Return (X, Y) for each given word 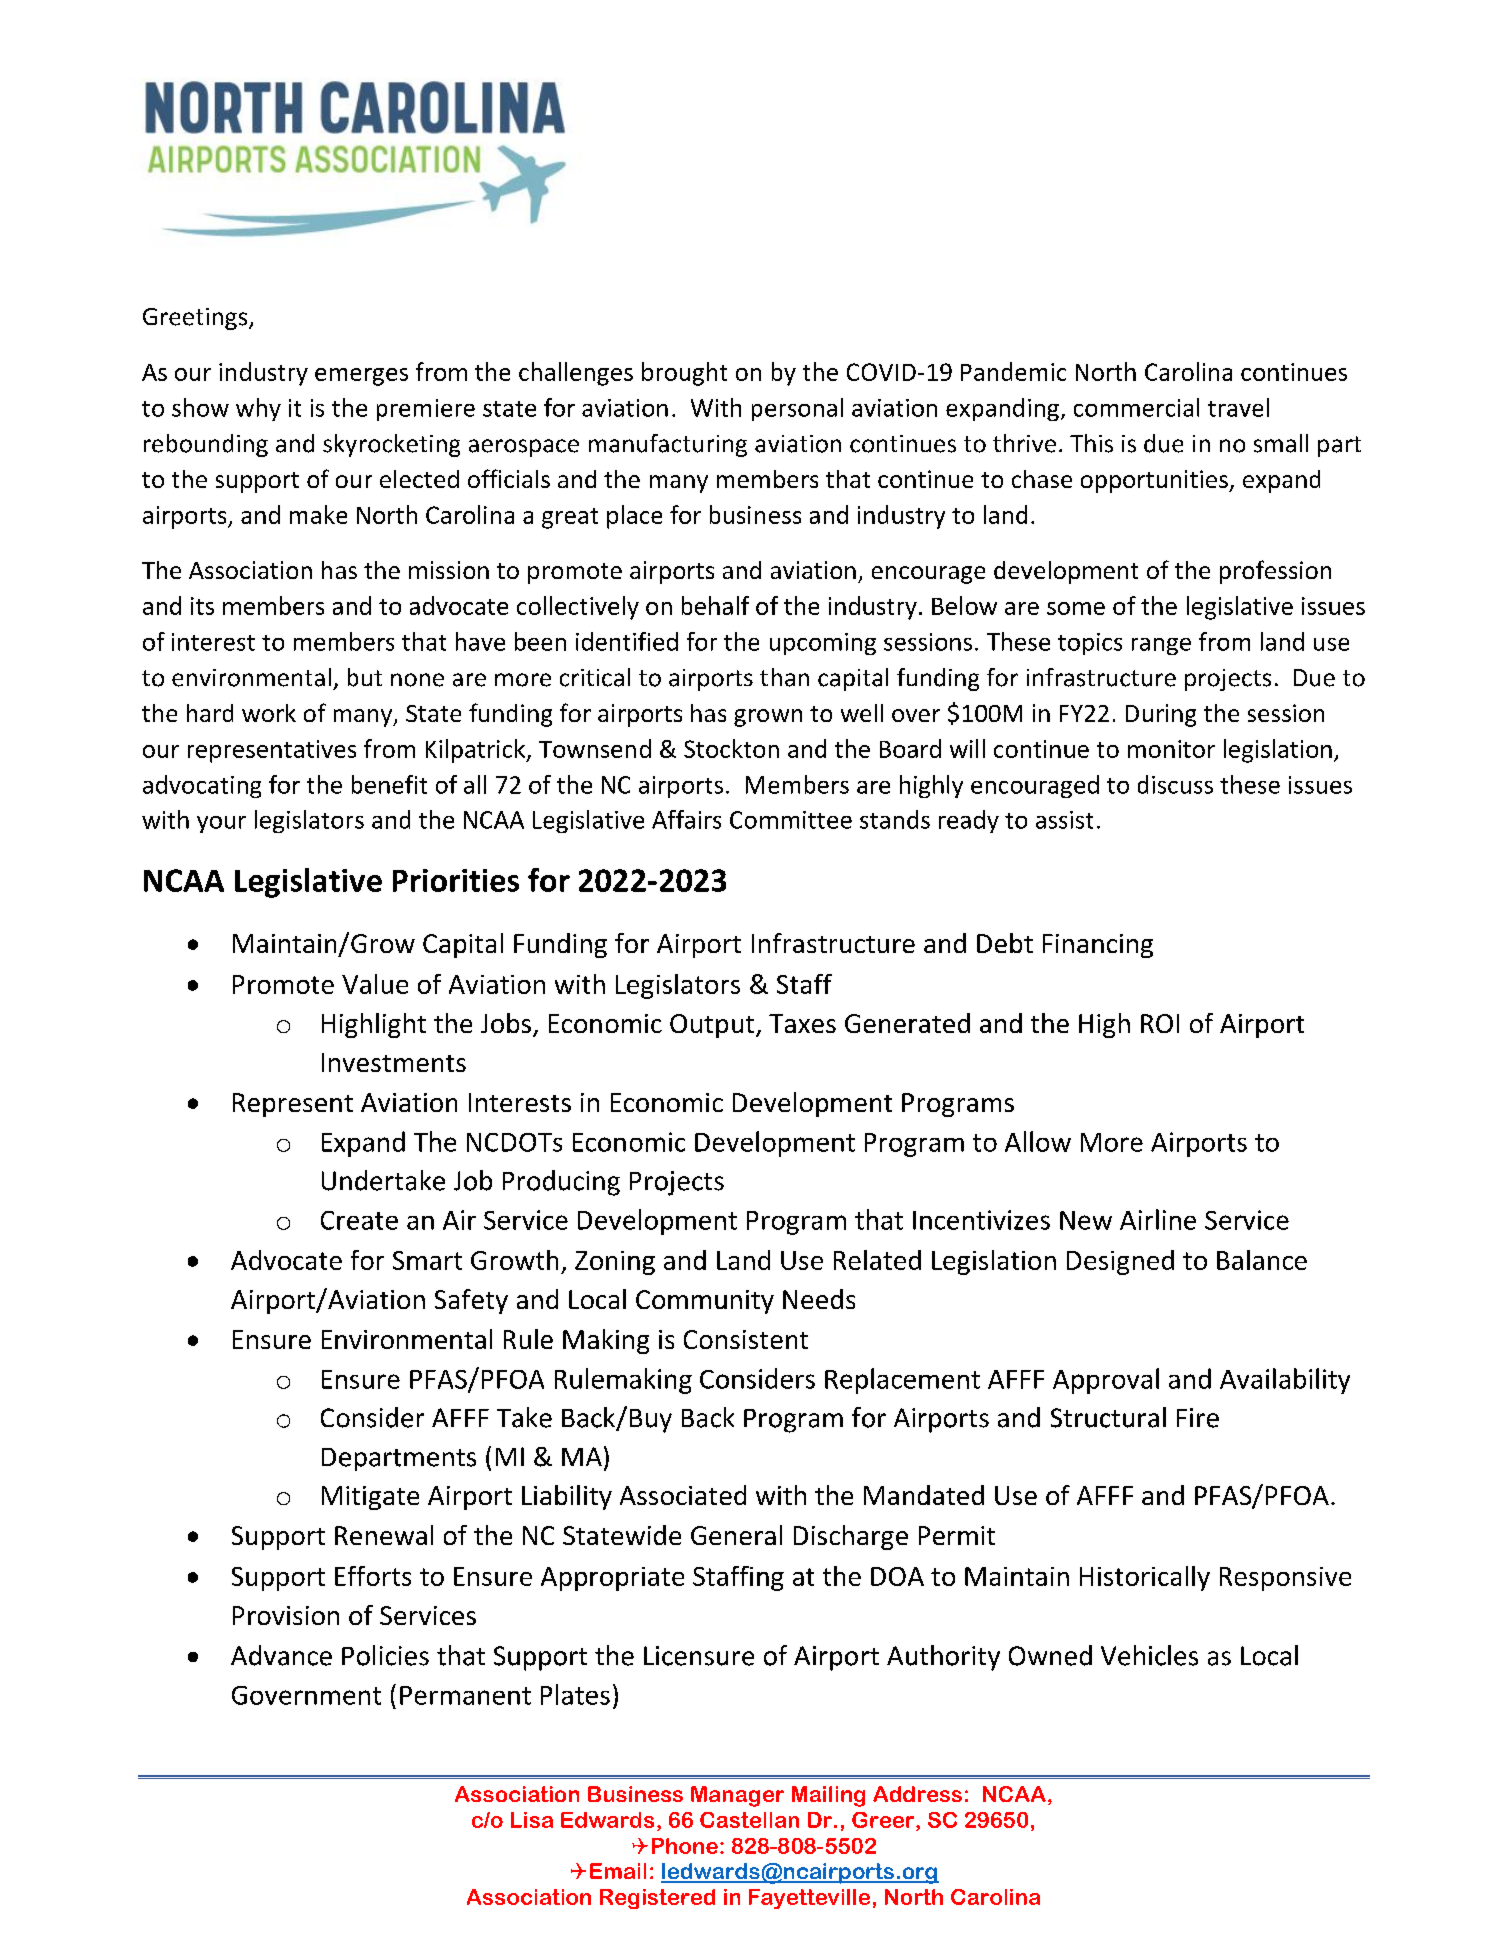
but (365, 677)
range (1161, 646)
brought (684, 374)
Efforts (373, 1576)
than (784, 677)
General (736, 1535)
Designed (1120, 1262)
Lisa (532, 1820)
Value (375, 984)
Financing (1098, 946)
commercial (1136, 407)
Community (705, 1302)
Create (359, 1220)
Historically (1145, 1578)
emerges (361, 377)
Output (713, 1026)
